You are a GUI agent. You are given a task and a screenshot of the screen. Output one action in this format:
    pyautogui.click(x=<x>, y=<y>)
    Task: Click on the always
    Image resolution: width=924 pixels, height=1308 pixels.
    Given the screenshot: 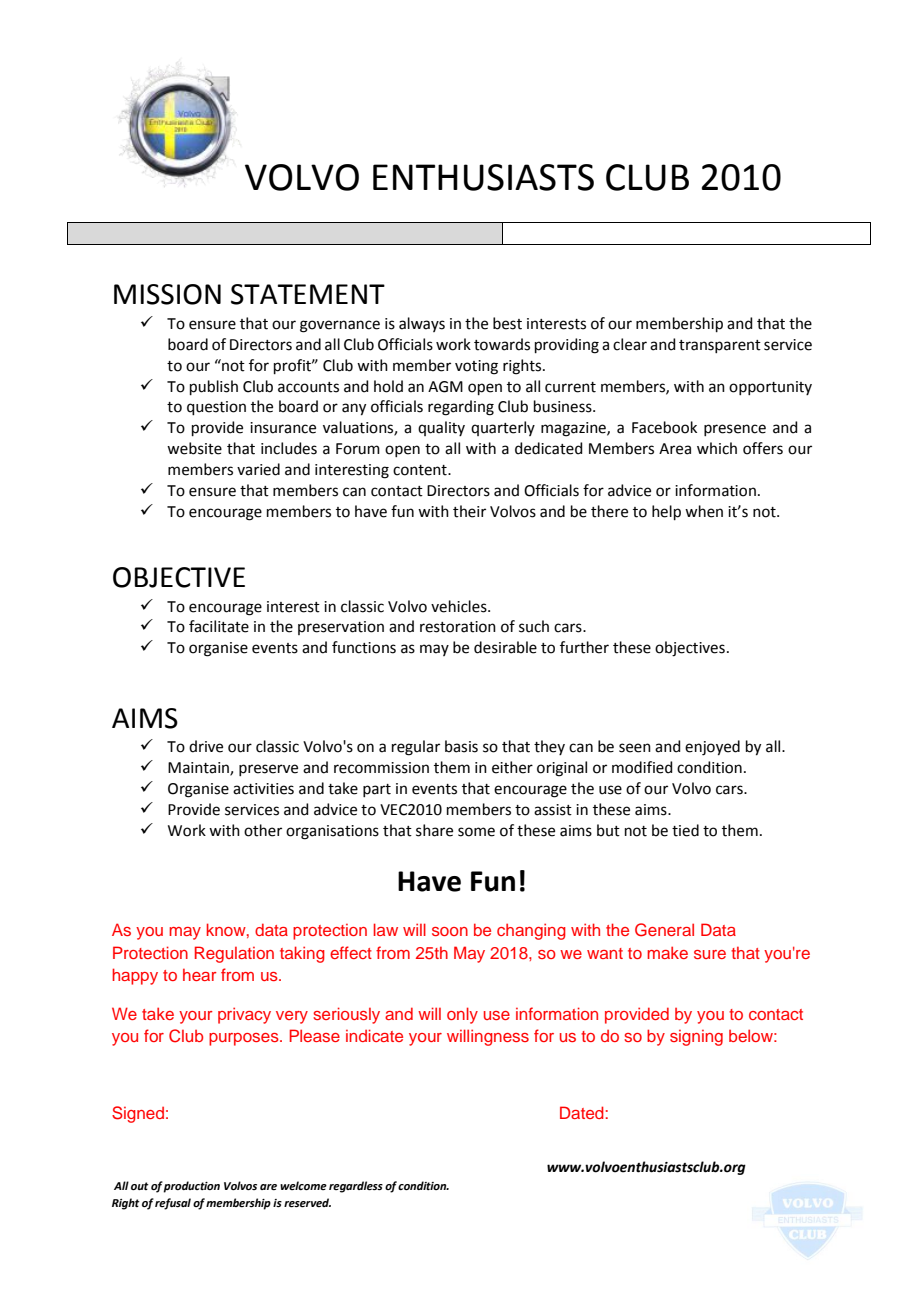 What is the action you would take?
    pyautogui.click(x=422, y=324)
